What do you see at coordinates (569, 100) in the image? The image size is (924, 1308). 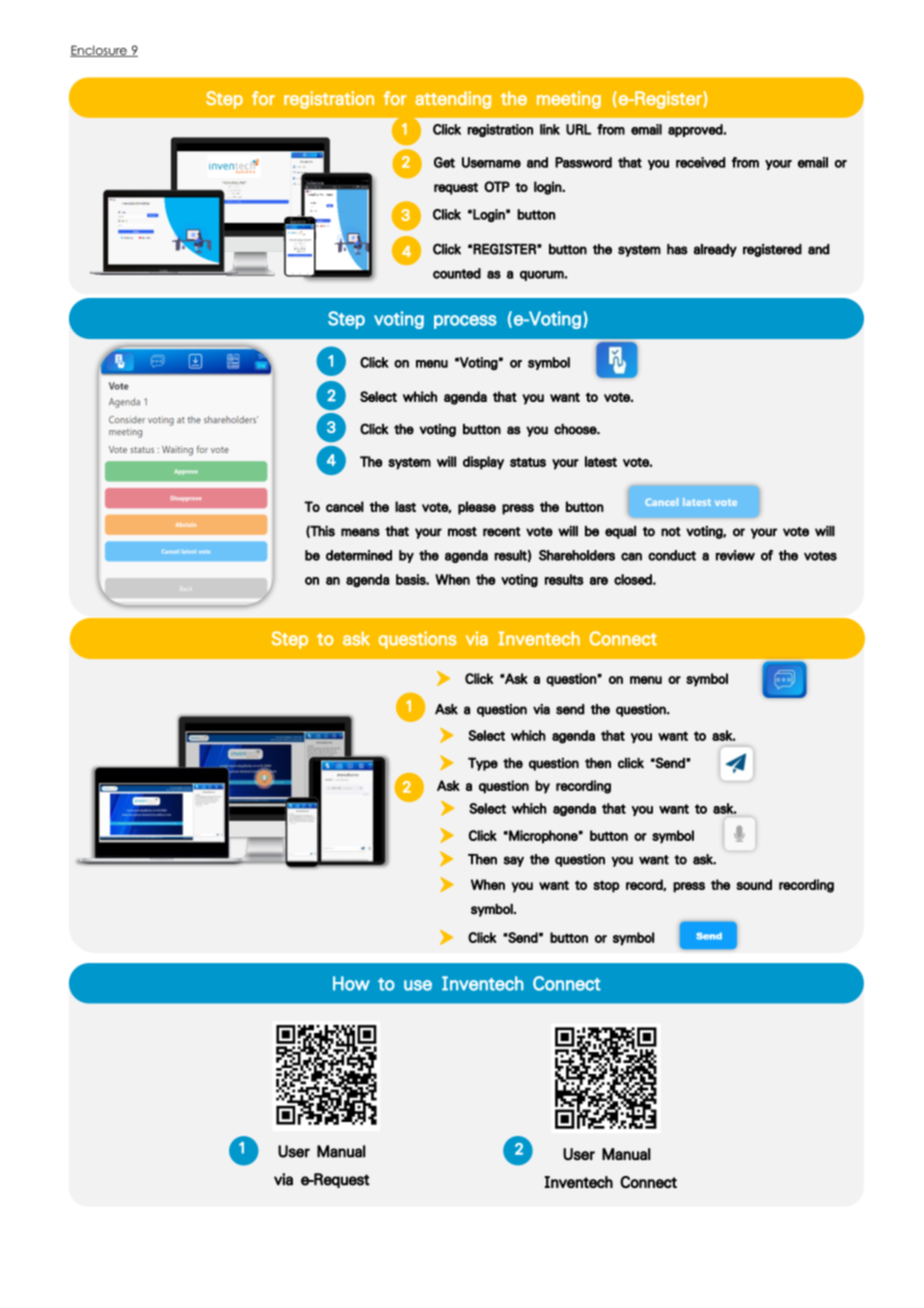 I see `meeting` at bounding box center [569, 100].
